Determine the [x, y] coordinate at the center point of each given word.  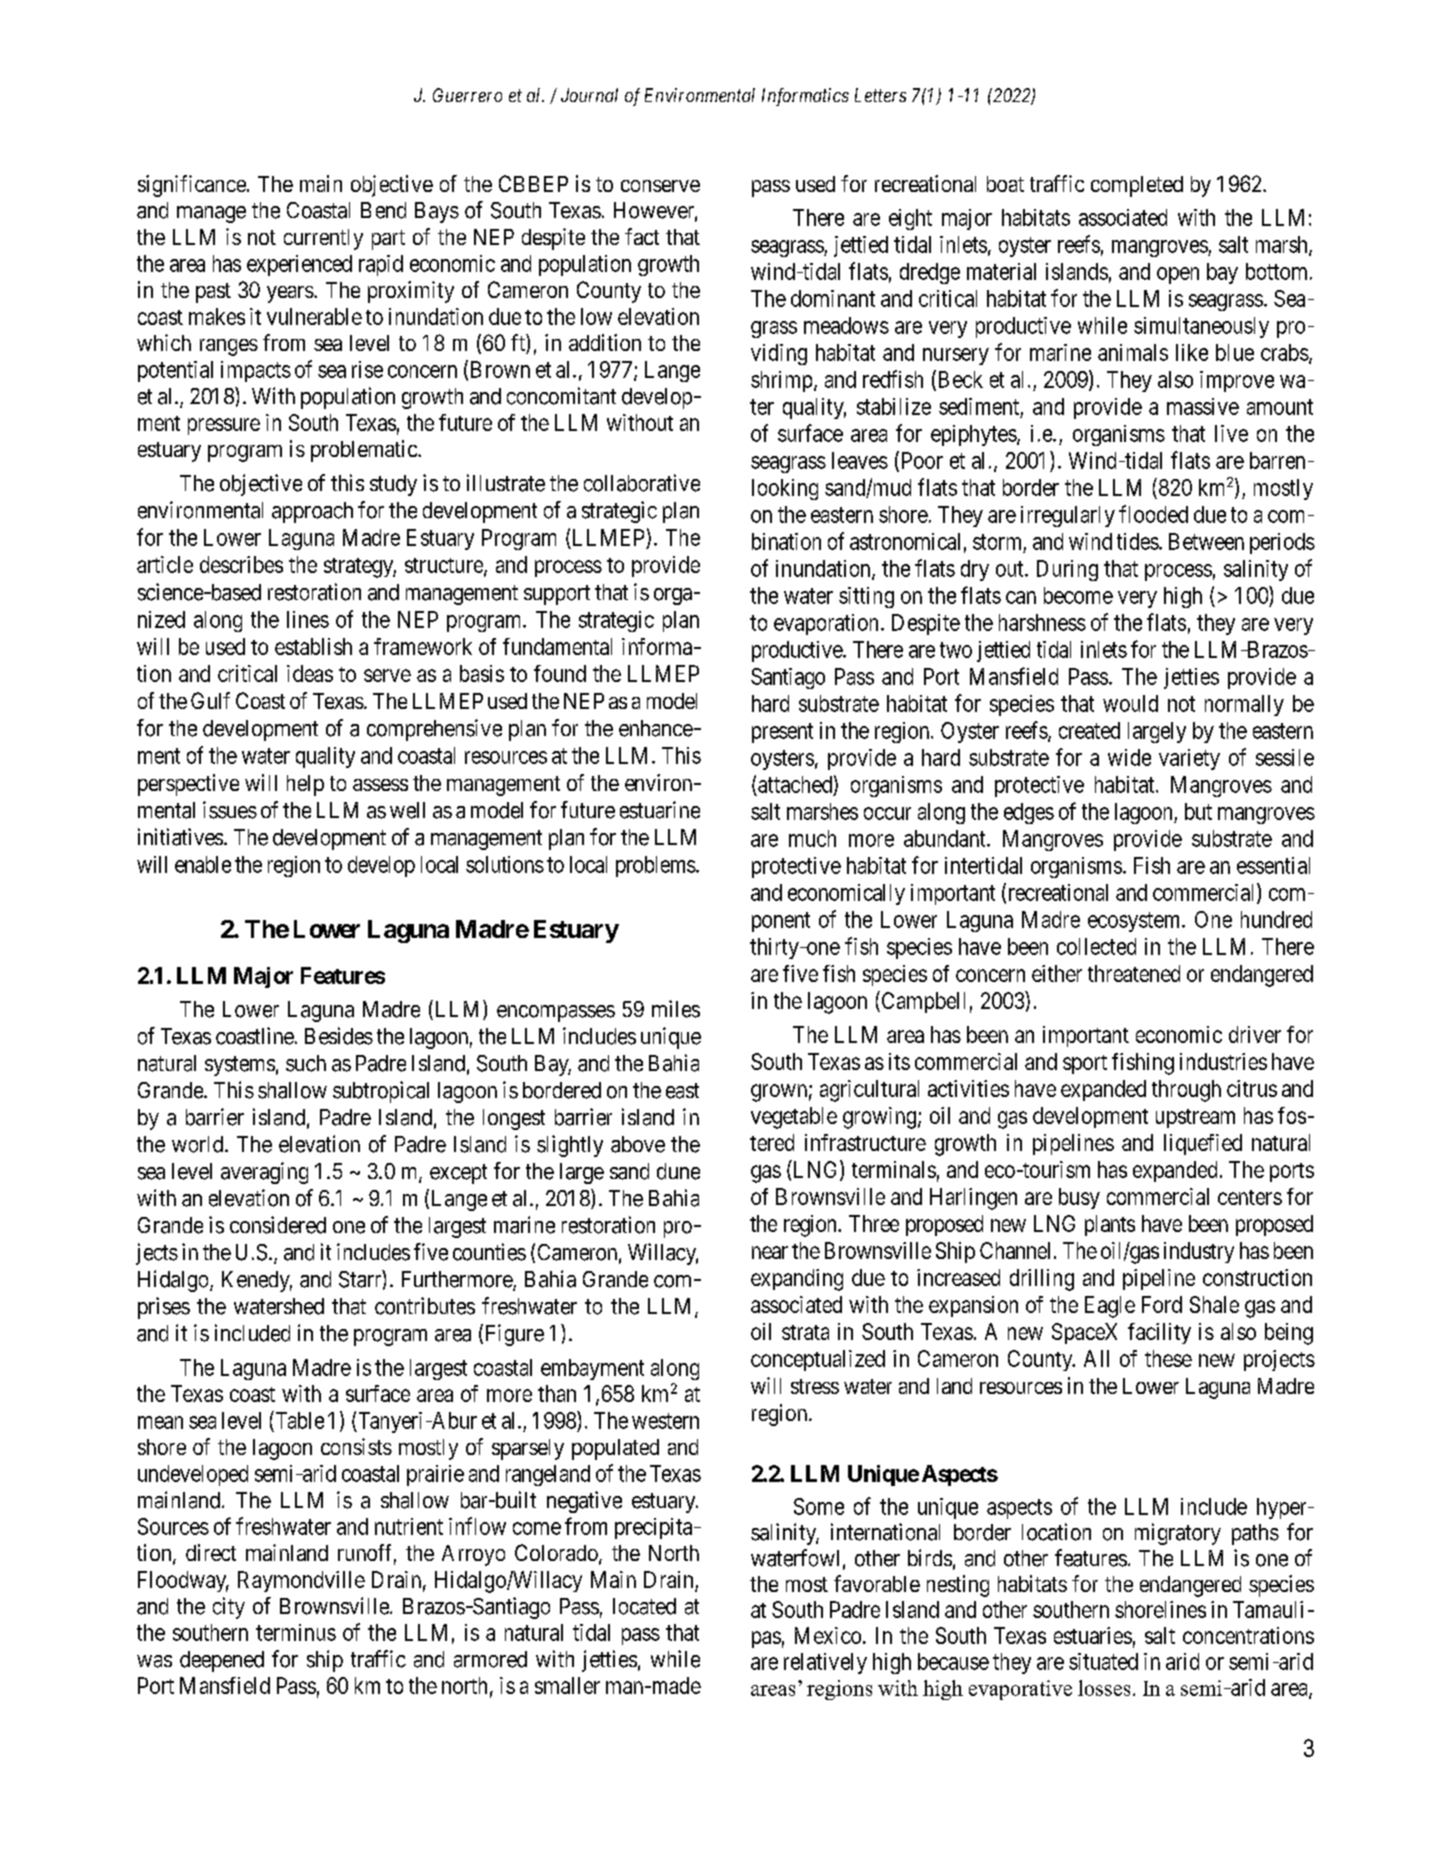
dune [678, 1171]
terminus [296, 1632]
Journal [589, 95]
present [782, 733]
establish [313, 646]
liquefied [1203, 1144]
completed [1137, 186]
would [1130, 703]
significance [192, 186]
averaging [264, 1173]
